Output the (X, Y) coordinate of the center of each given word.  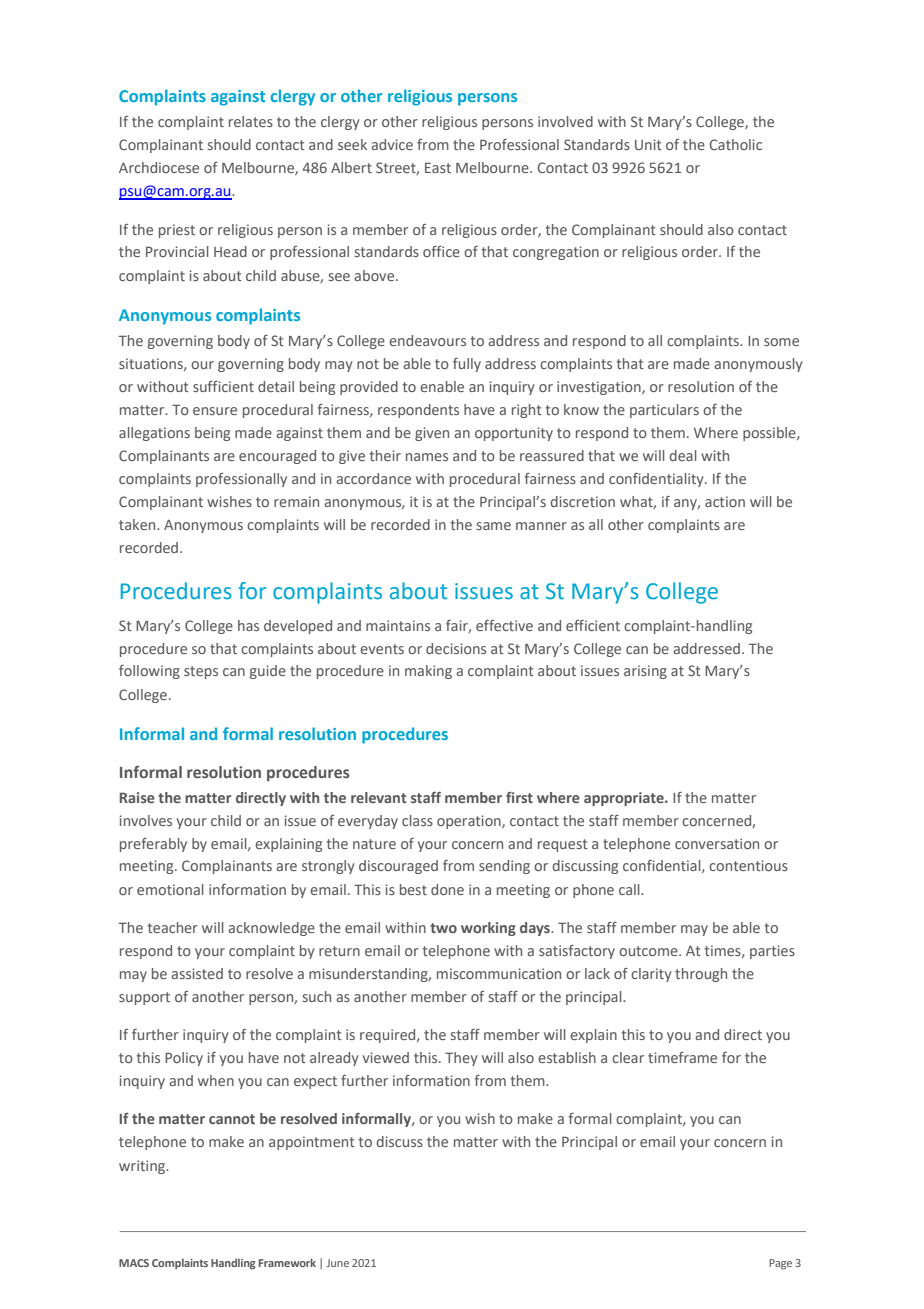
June (338, 1263)
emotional (170, 889)
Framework (287, 1262)
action (725, 501)
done (447, 889)
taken (138, 524)
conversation (717, 843)
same (494, 526)
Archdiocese (159, 167)
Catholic (736, 144)
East (438, 167)
